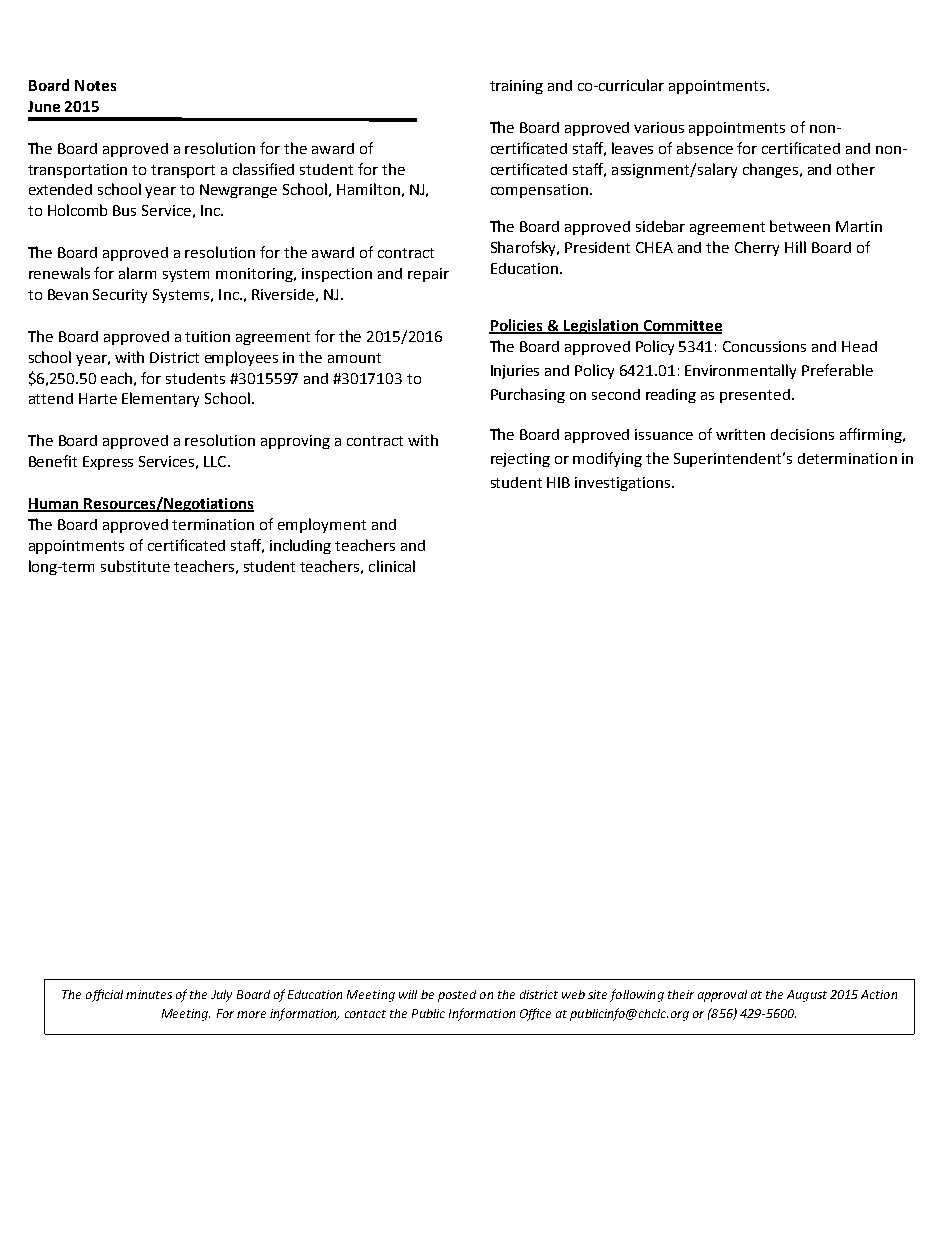 This screenshot has width=952, height=1233. Describe the element at coordinates (392, 566) in the screenshot. I see `clinical` at that location.
